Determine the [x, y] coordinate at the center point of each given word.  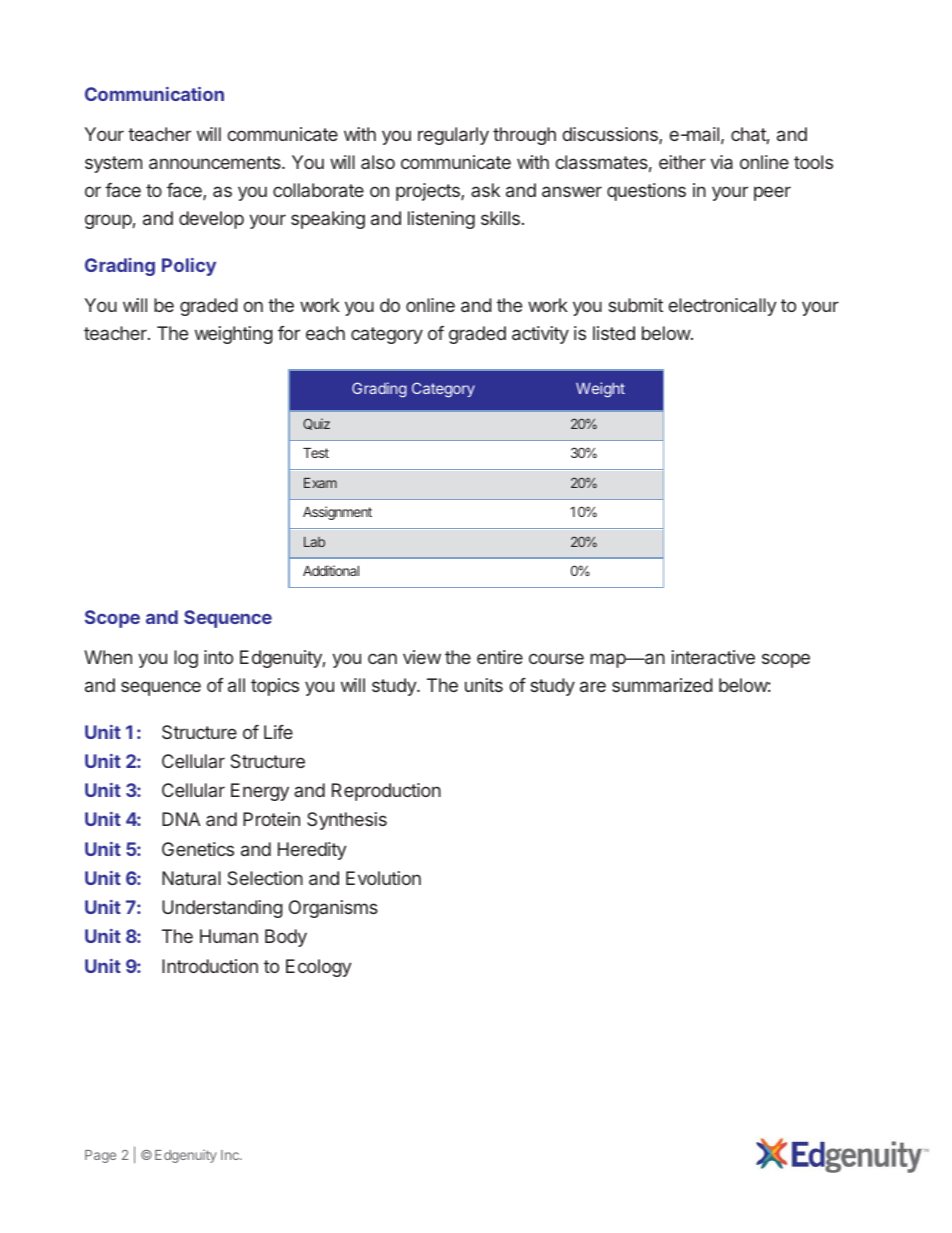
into [218, 657]
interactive [713, 657]
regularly [453, 136]
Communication [154, 94]
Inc [231, 1155]
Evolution [383, 878]
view [422, 657]
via [721, 162]
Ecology [319, 968]
